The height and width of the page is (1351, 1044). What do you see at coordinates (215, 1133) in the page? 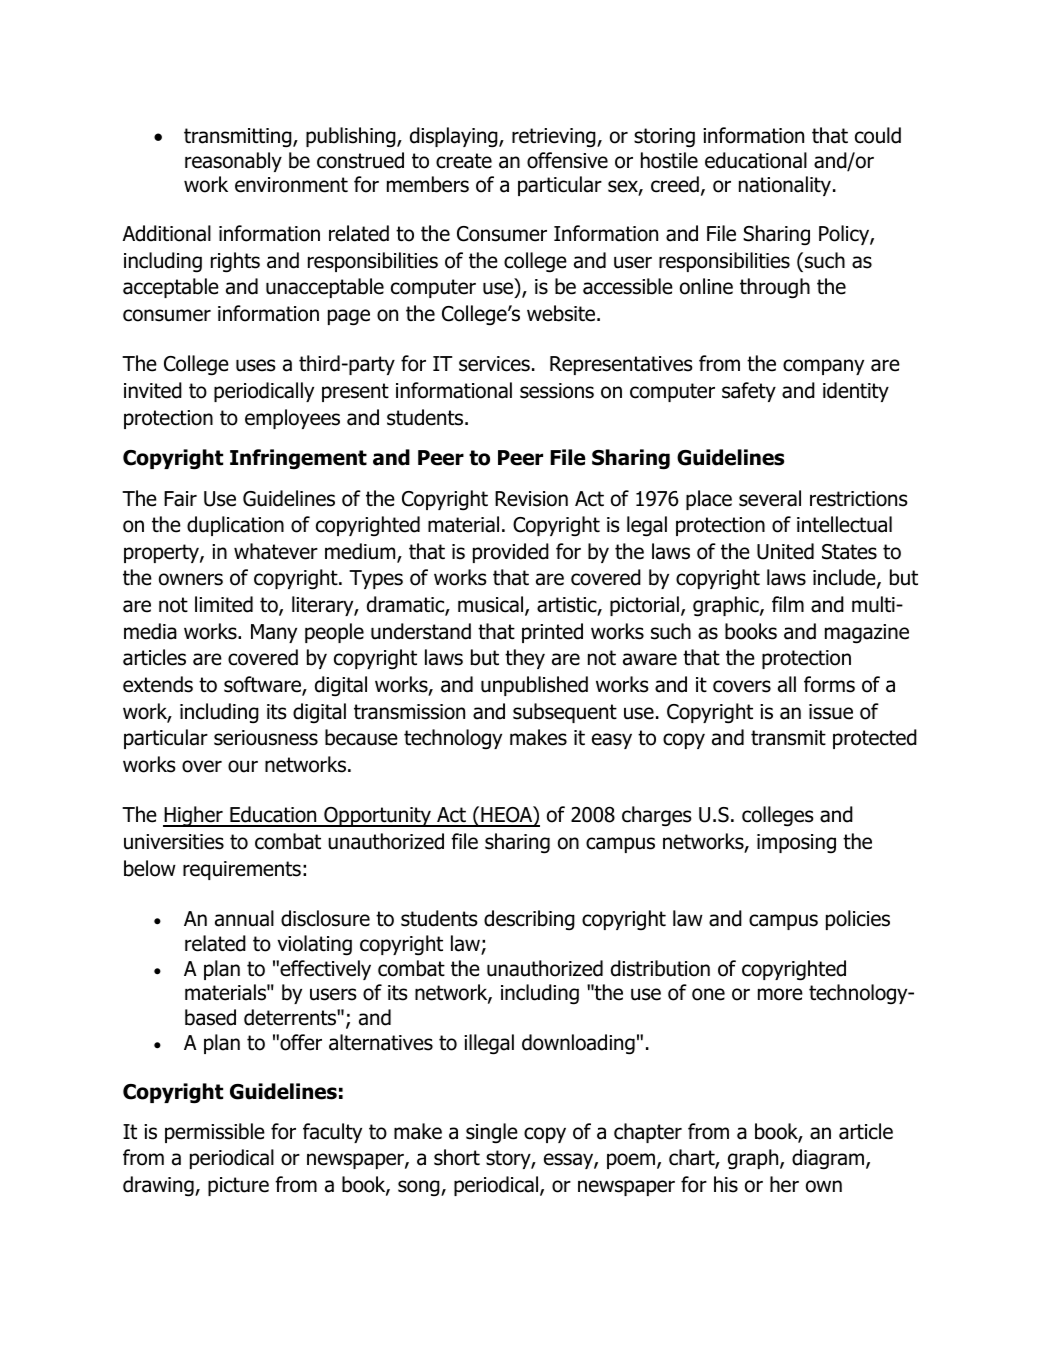
I see `permissible` at bounding box center [215, 1133].
